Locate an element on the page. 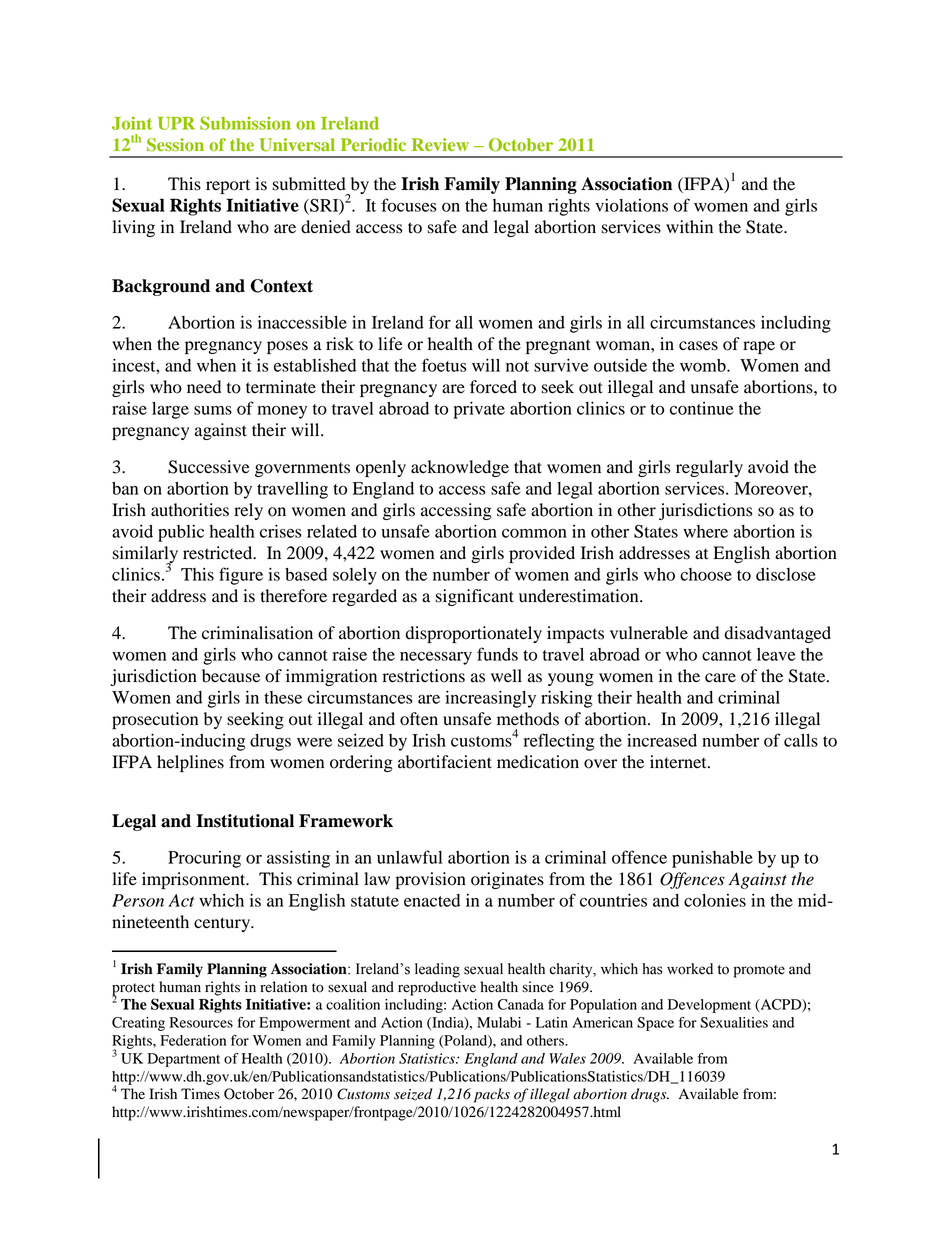 The image size is (952, 1233). Procuring is located at coordinates (204, 859).
